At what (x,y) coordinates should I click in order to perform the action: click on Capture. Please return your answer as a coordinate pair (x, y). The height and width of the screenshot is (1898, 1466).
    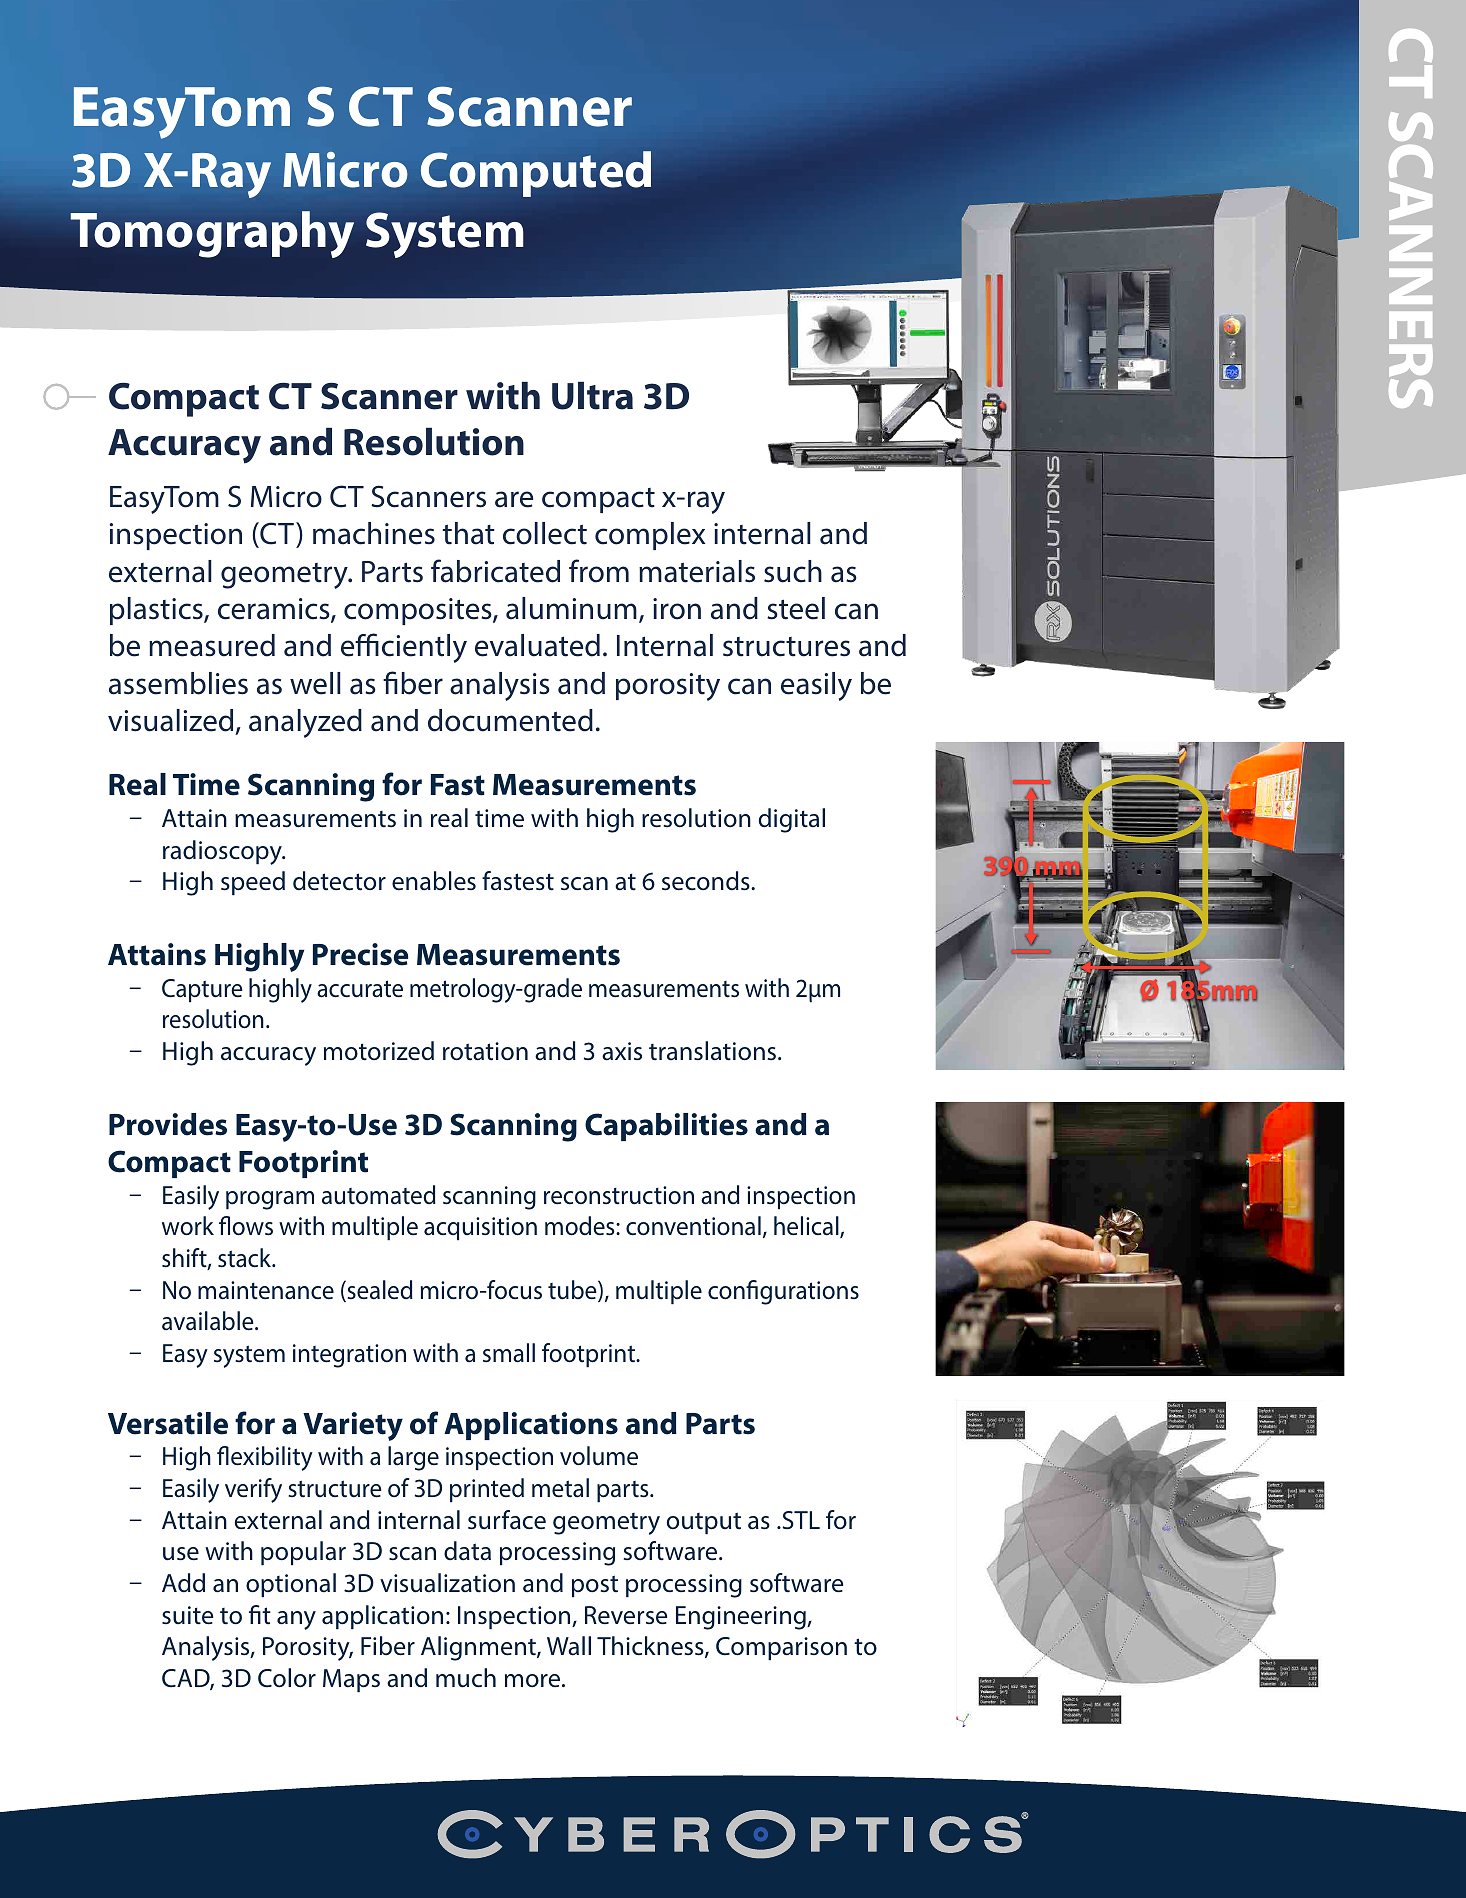
    Looking at the image, I should click on (202, 990).
